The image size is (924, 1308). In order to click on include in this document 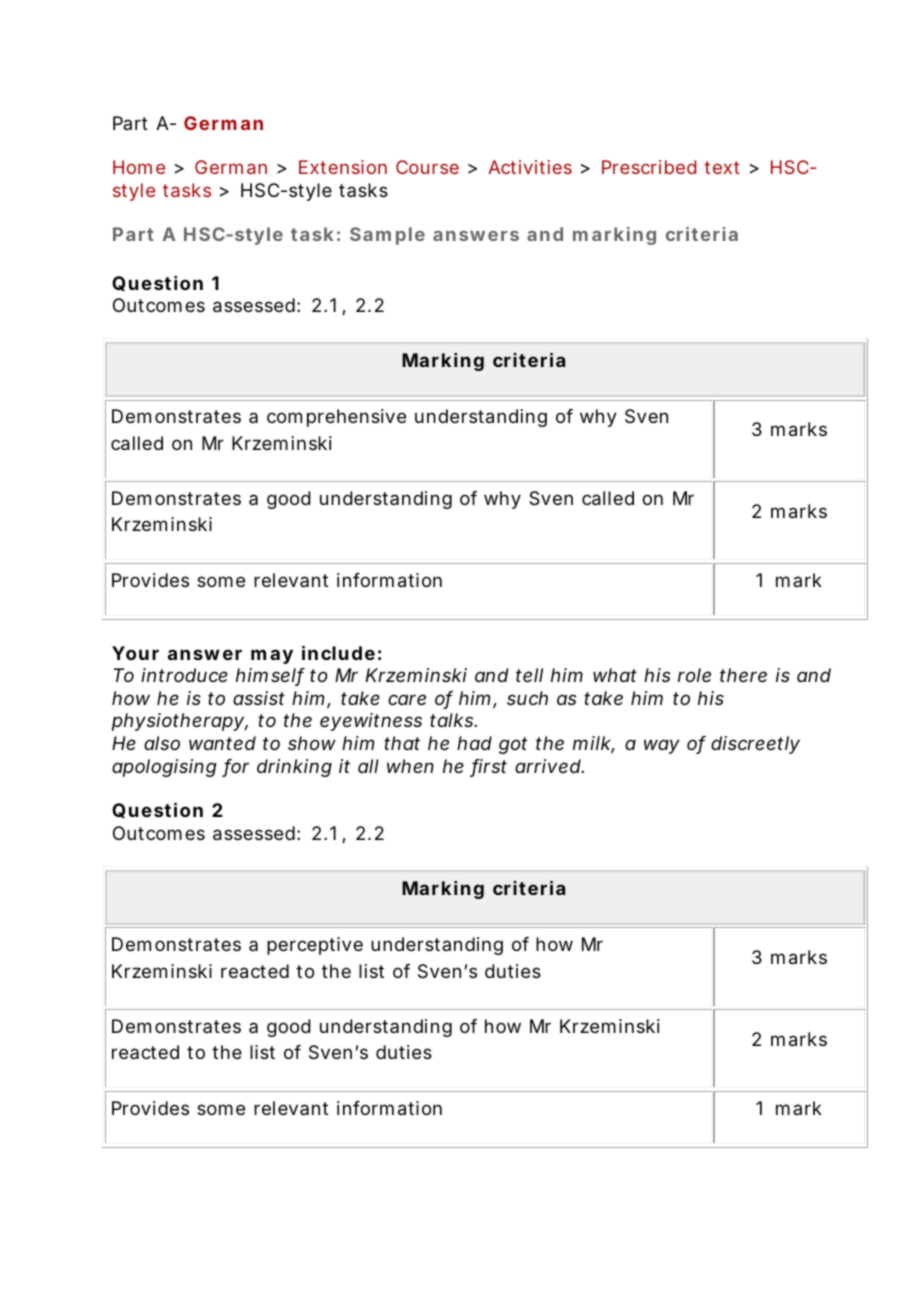, I will do `click(338, 652)`.
